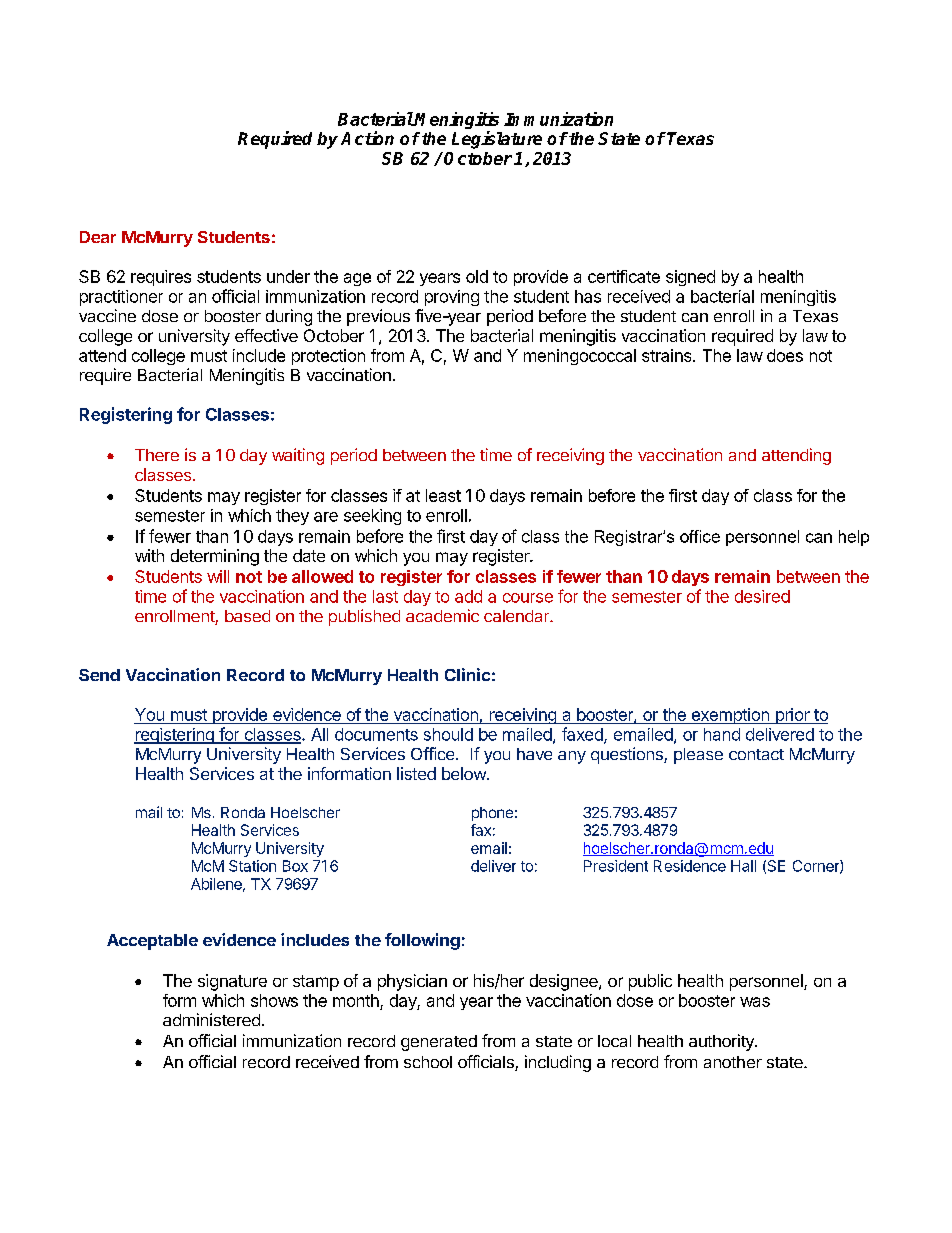 The height and width of the page is (1233, 952). I want to click on signed, so click(690, 278).
